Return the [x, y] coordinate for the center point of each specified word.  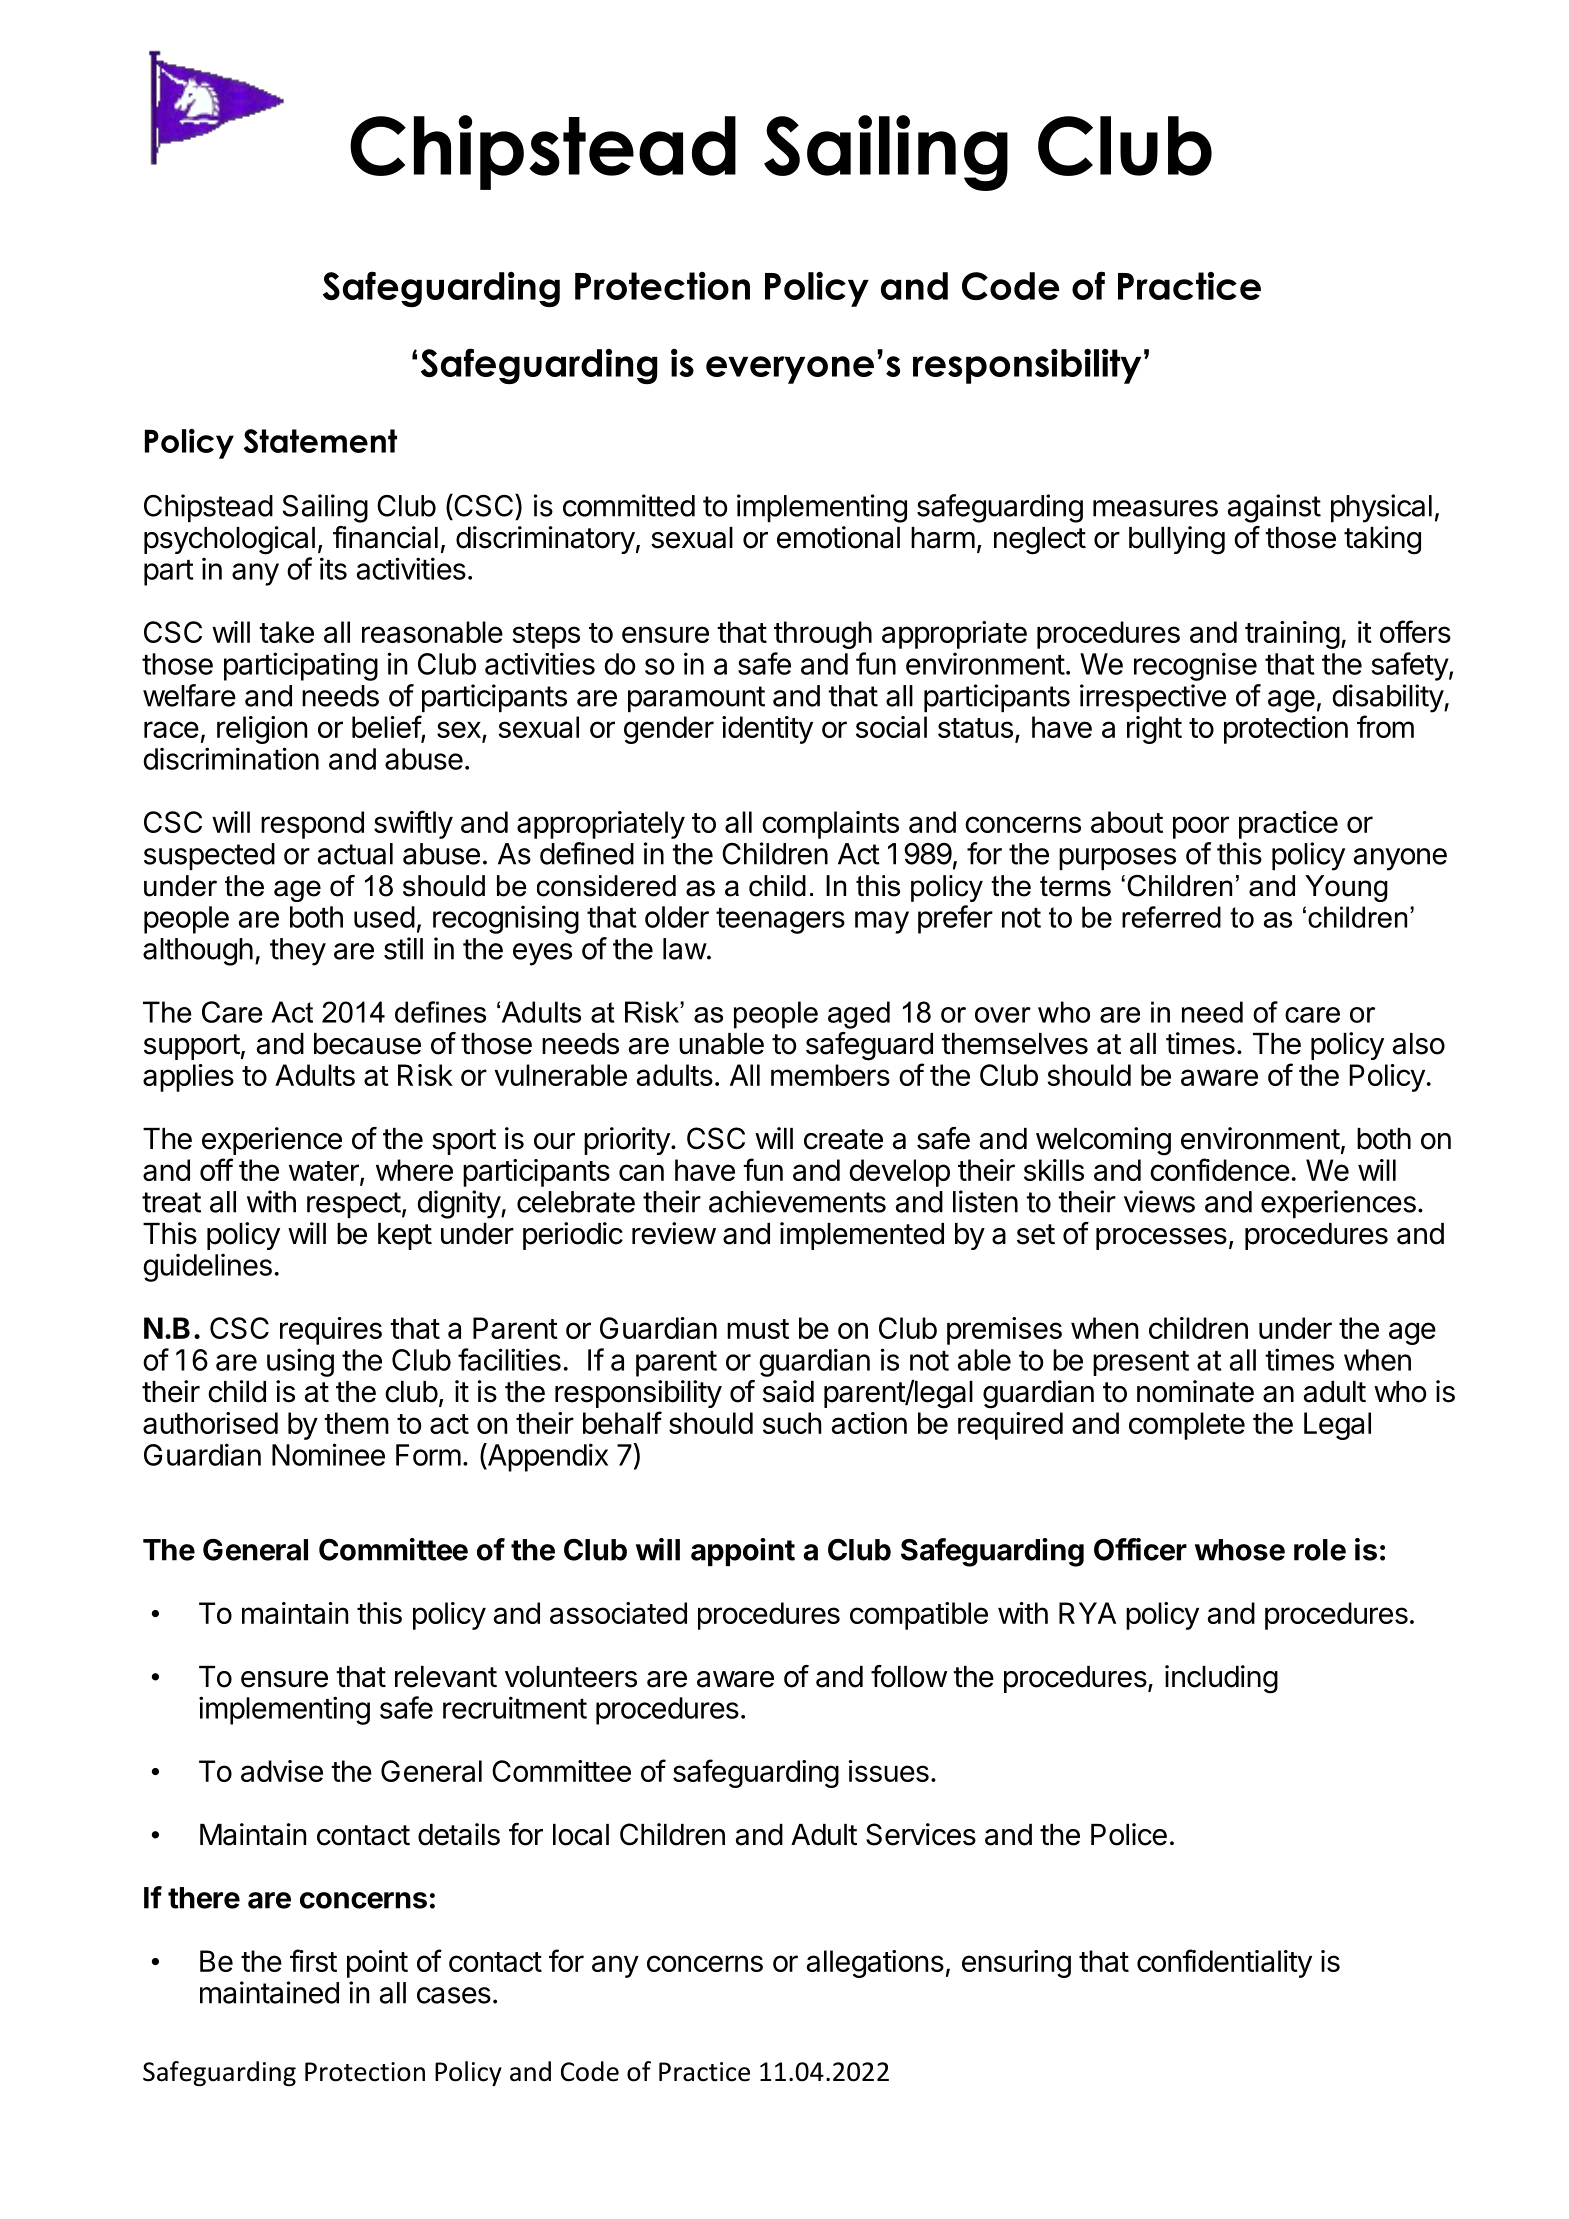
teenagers [780, 921]
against [1274, 508]
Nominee [328, 1454]
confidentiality [1224, 1963]
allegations [875, 1964]
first [313, 1960]
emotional [838, 537]
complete [1187, 1426]
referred [1171, 917]
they [298, 952]
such [792, 1423]
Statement [320, 441]
